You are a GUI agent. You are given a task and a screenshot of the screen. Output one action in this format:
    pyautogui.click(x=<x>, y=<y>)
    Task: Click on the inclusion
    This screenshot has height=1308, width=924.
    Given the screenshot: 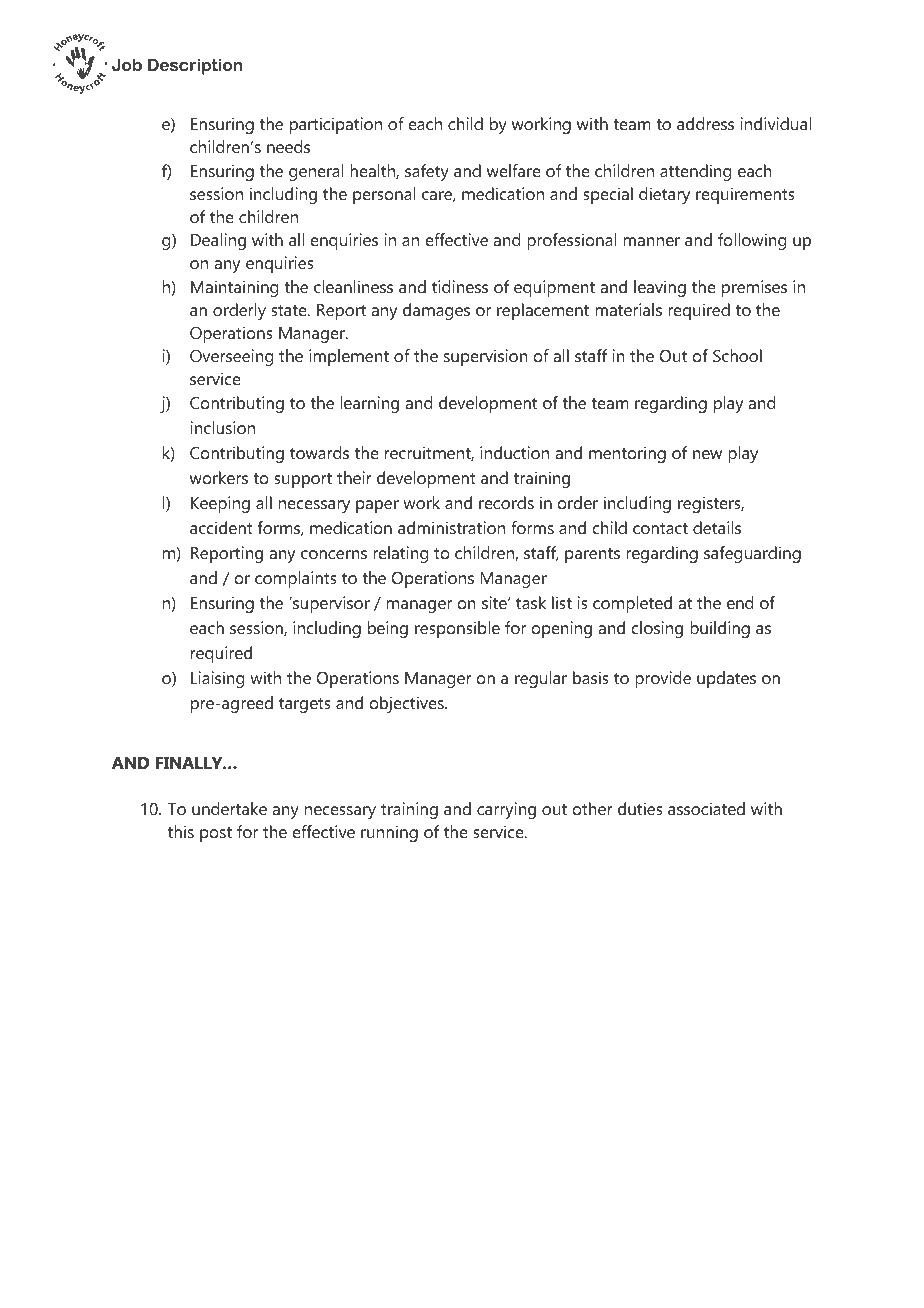 What is the action you would take?
    pyautogui.click(x=223, y=427)
